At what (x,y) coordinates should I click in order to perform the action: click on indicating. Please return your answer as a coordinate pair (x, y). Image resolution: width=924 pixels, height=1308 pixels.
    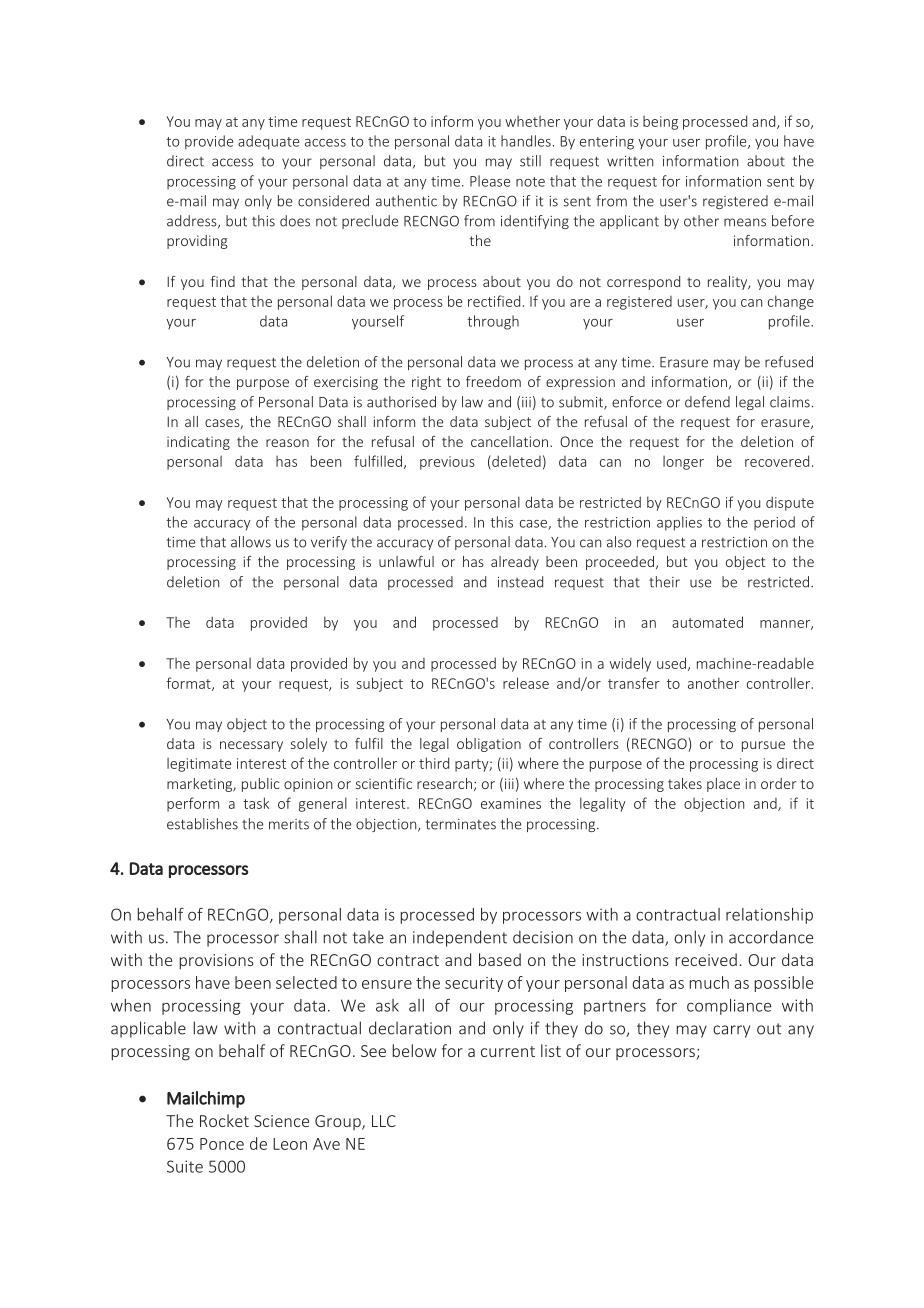
    Looking at the image, I should click on (198, 443).
